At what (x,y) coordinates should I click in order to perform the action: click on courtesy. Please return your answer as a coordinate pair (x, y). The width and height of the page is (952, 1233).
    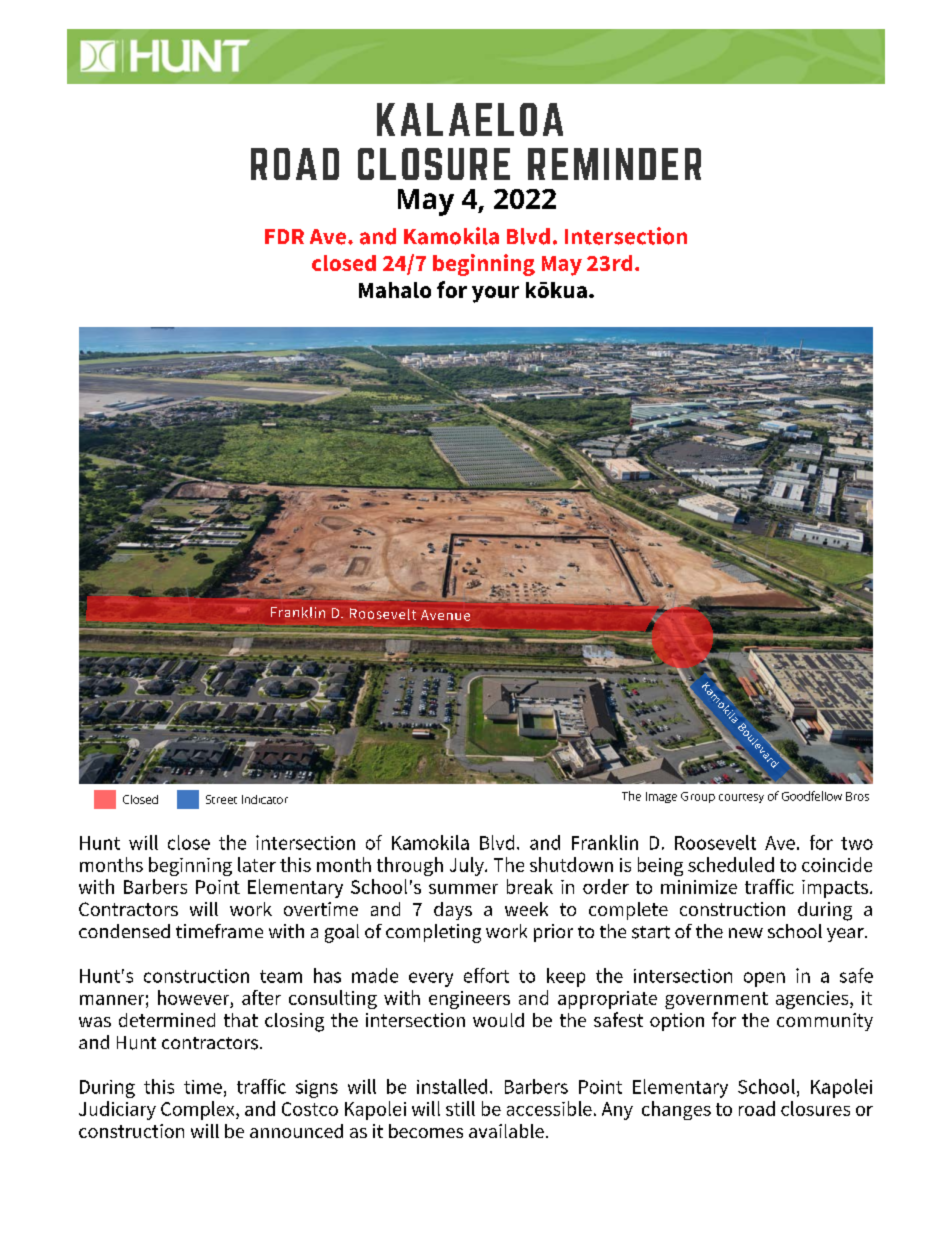
    Looking at the image, I should click on (741, 798).
